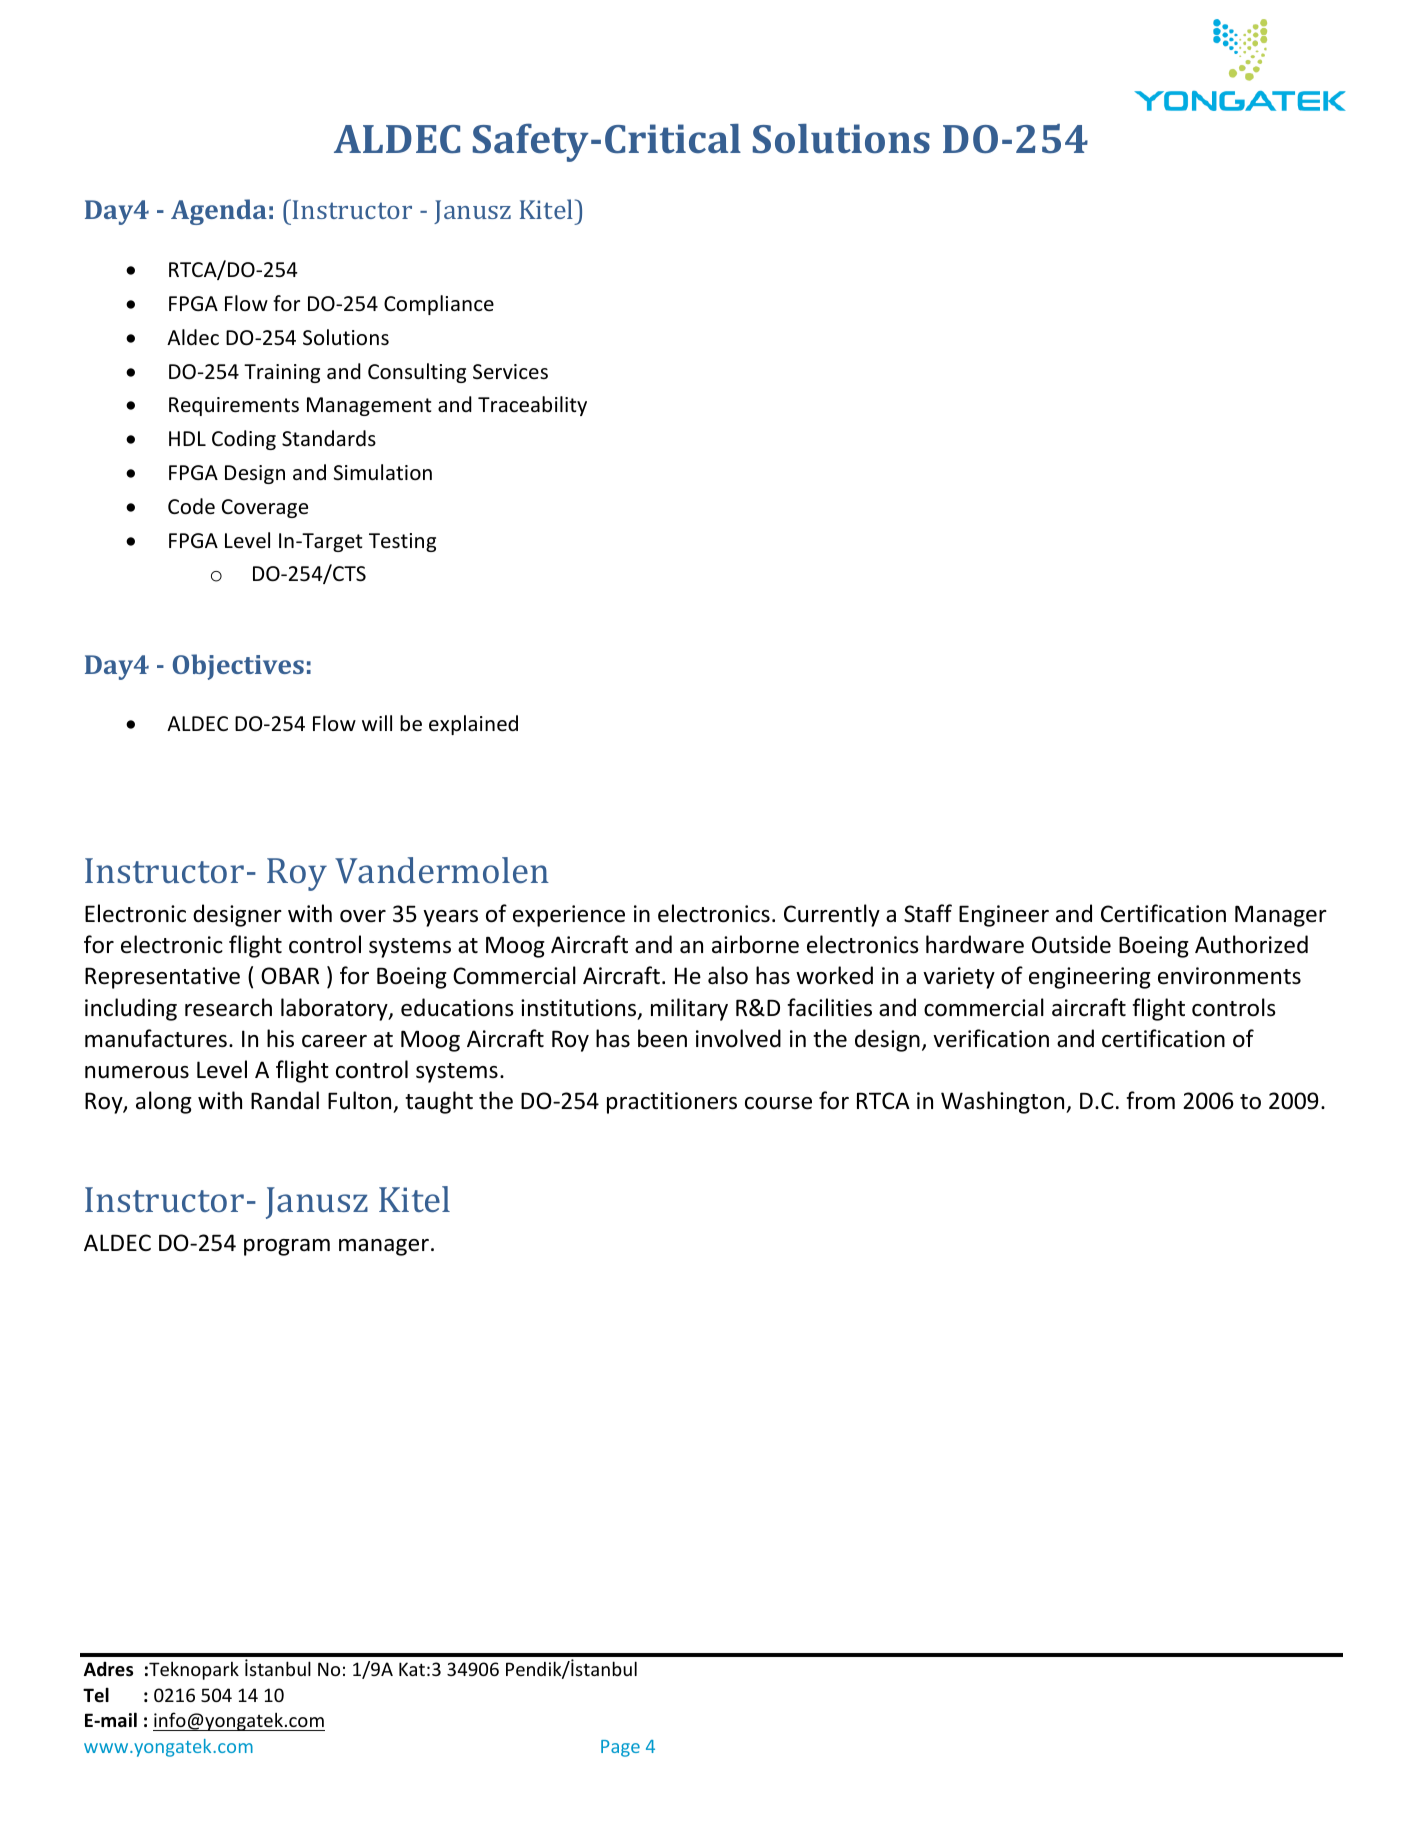 The width and height of the image is (1423, 1841). Describe the element at coordinates (219, 212) in the image. I see `Agenda` at that location.
